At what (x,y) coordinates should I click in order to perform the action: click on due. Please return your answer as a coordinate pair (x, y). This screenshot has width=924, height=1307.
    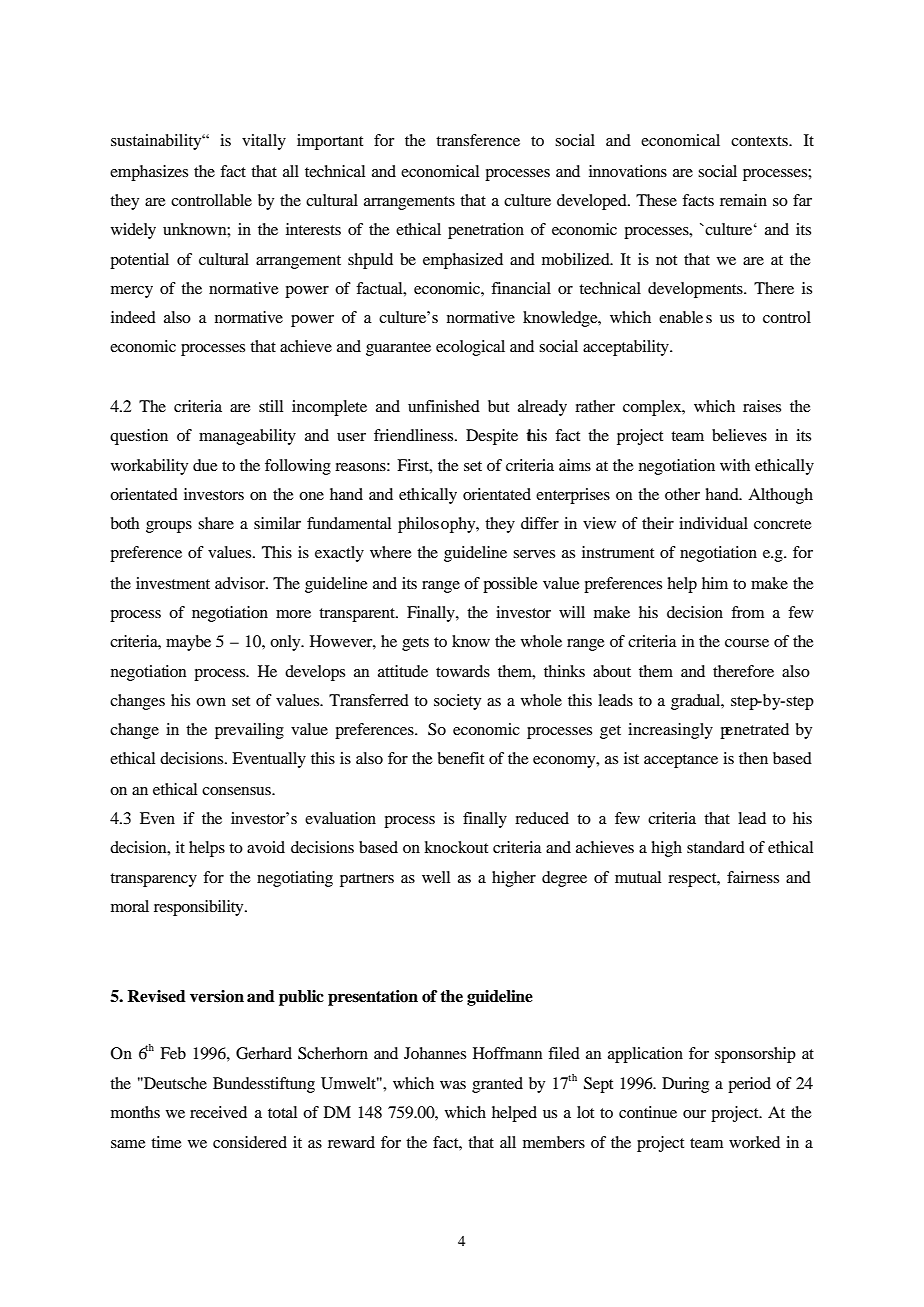
    Looking at the image, I should click on (205, 465).
